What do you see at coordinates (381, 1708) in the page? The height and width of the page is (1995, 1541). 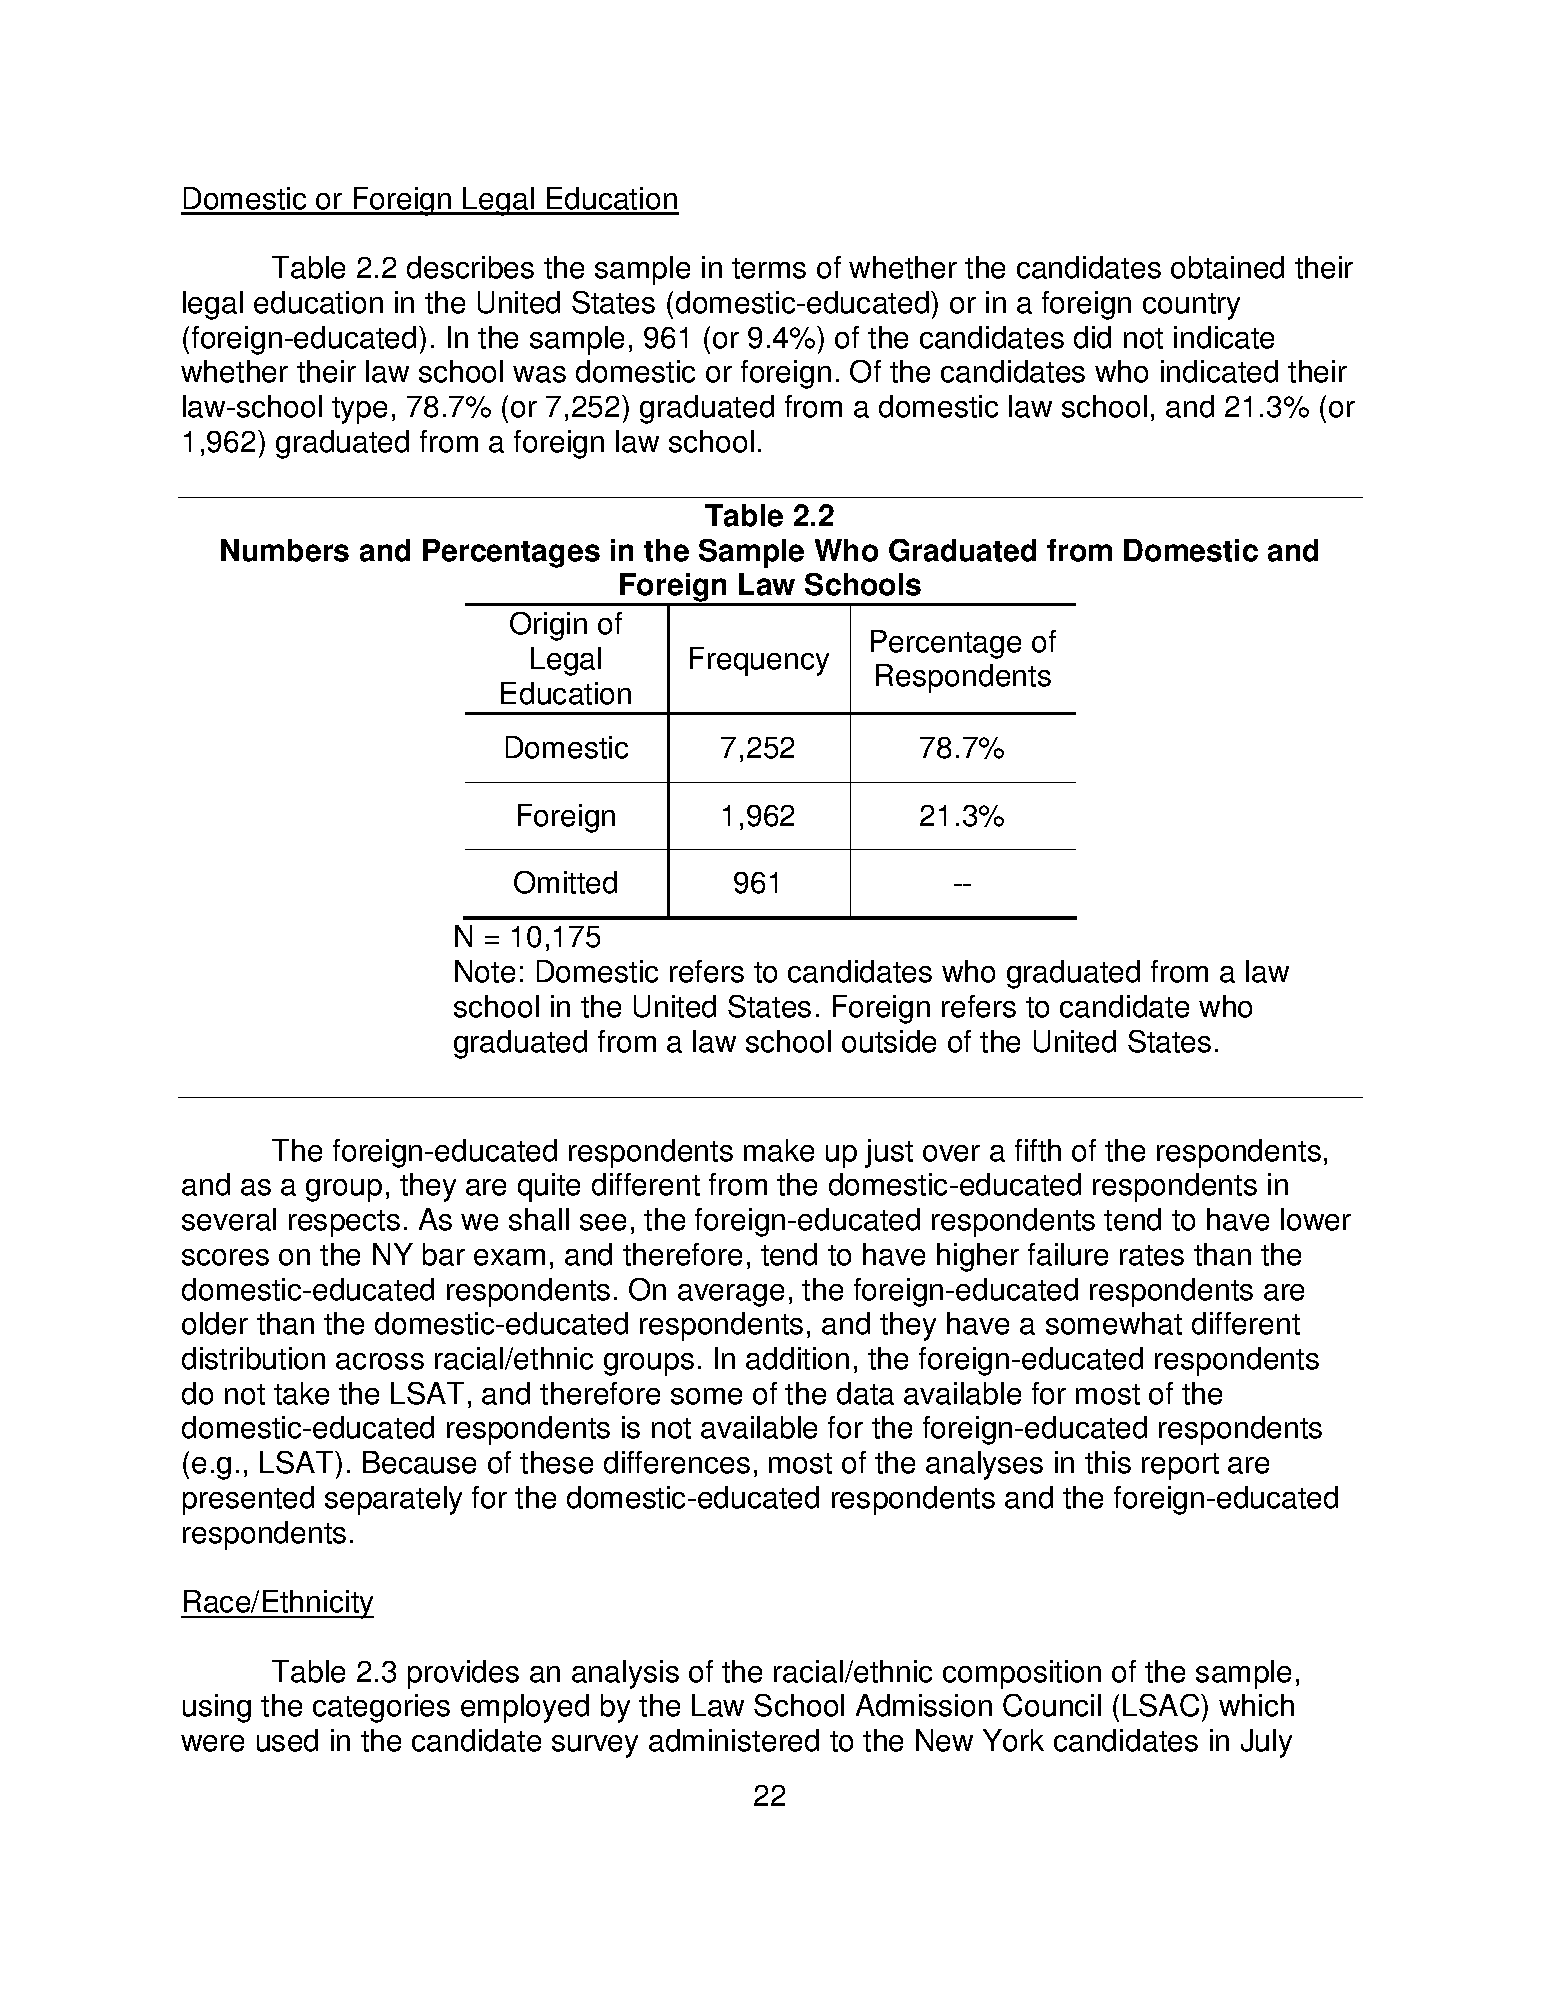 I see `categories` at bounding box center [381, 1708].
